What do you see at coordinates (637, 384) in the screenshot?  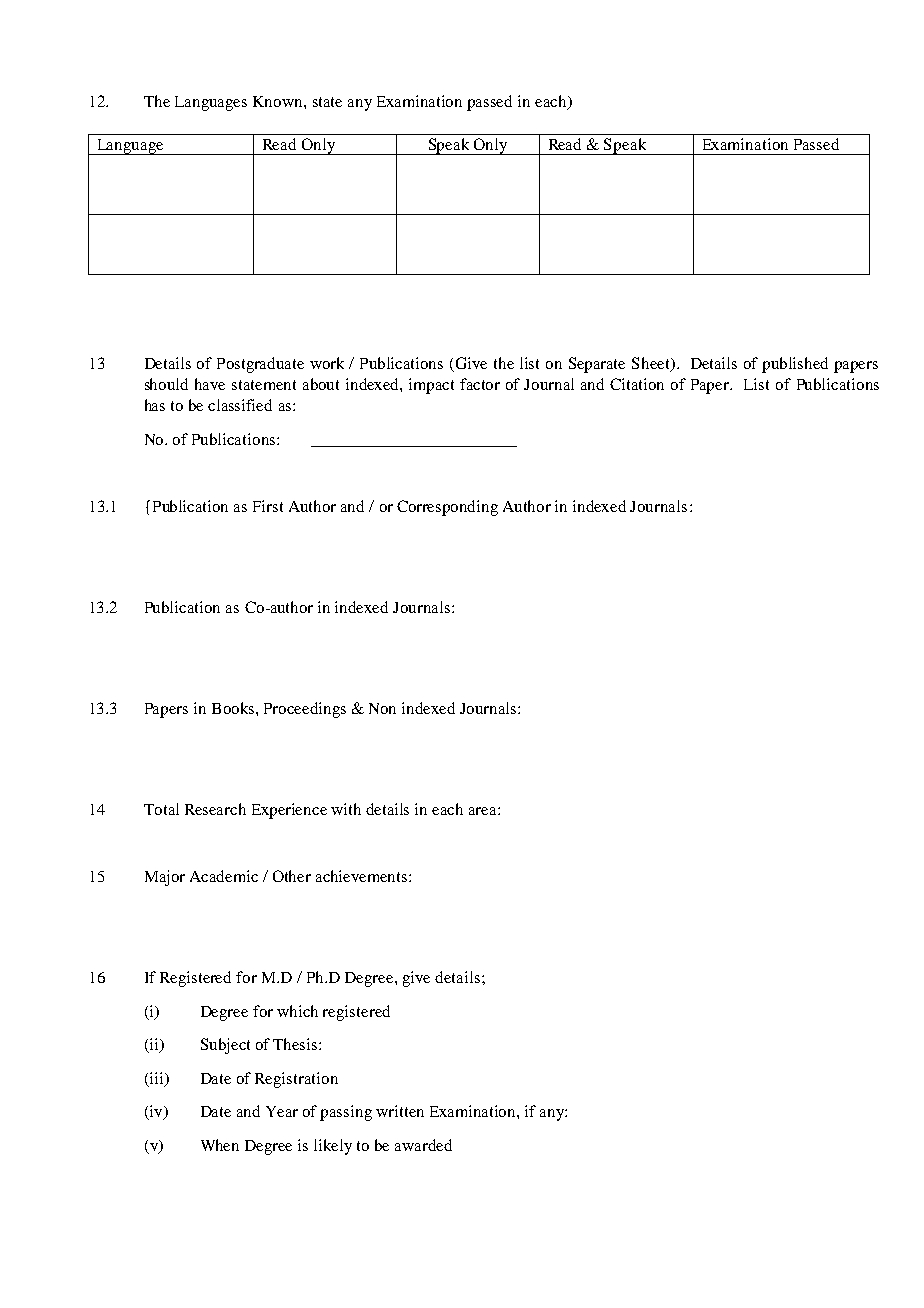 I see `Citation` at bounding box center [637, 384].
